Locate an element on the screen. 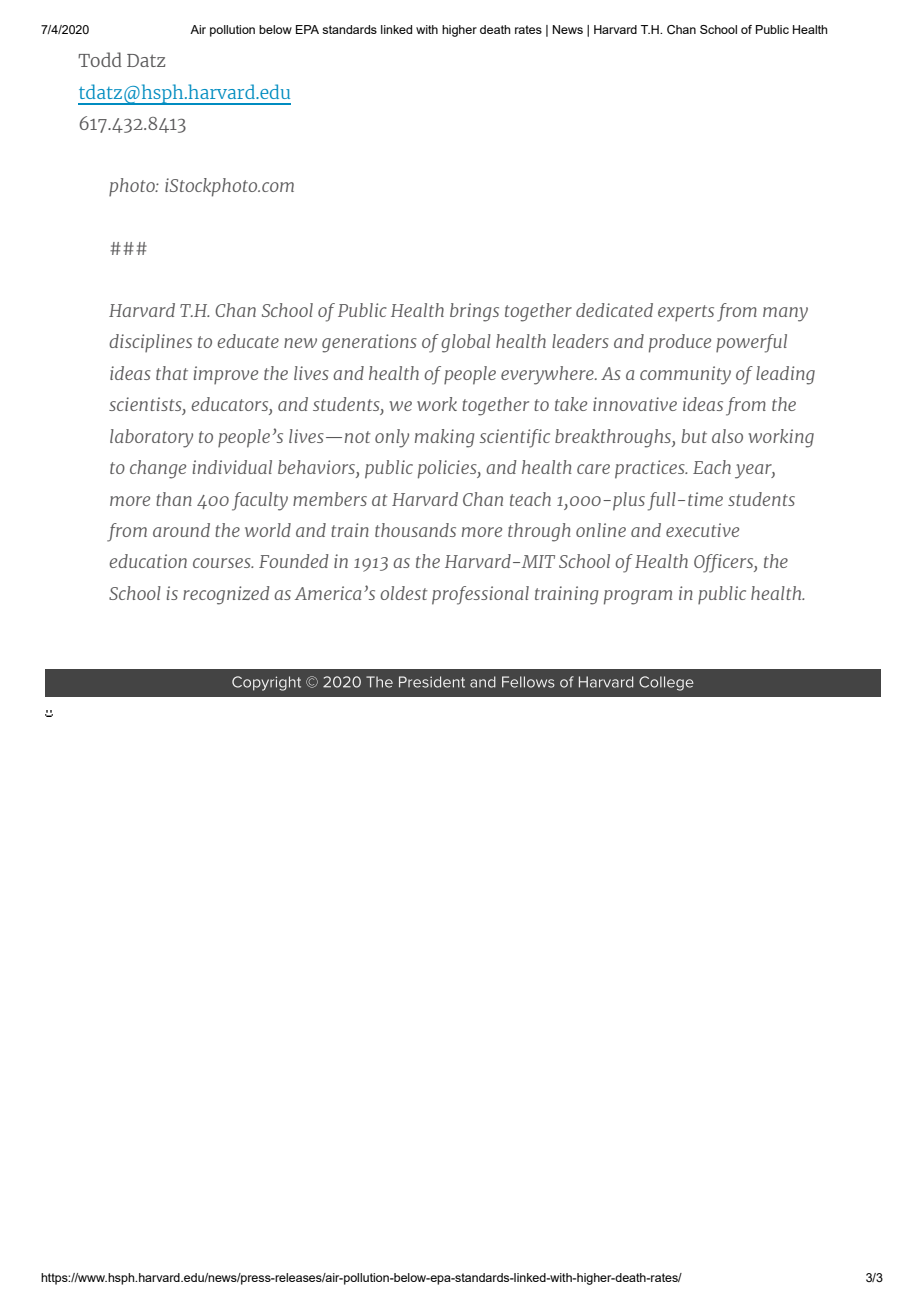 The height and width of the screenshot is (1308, 924). experts is located at coordinates (686, 313).
